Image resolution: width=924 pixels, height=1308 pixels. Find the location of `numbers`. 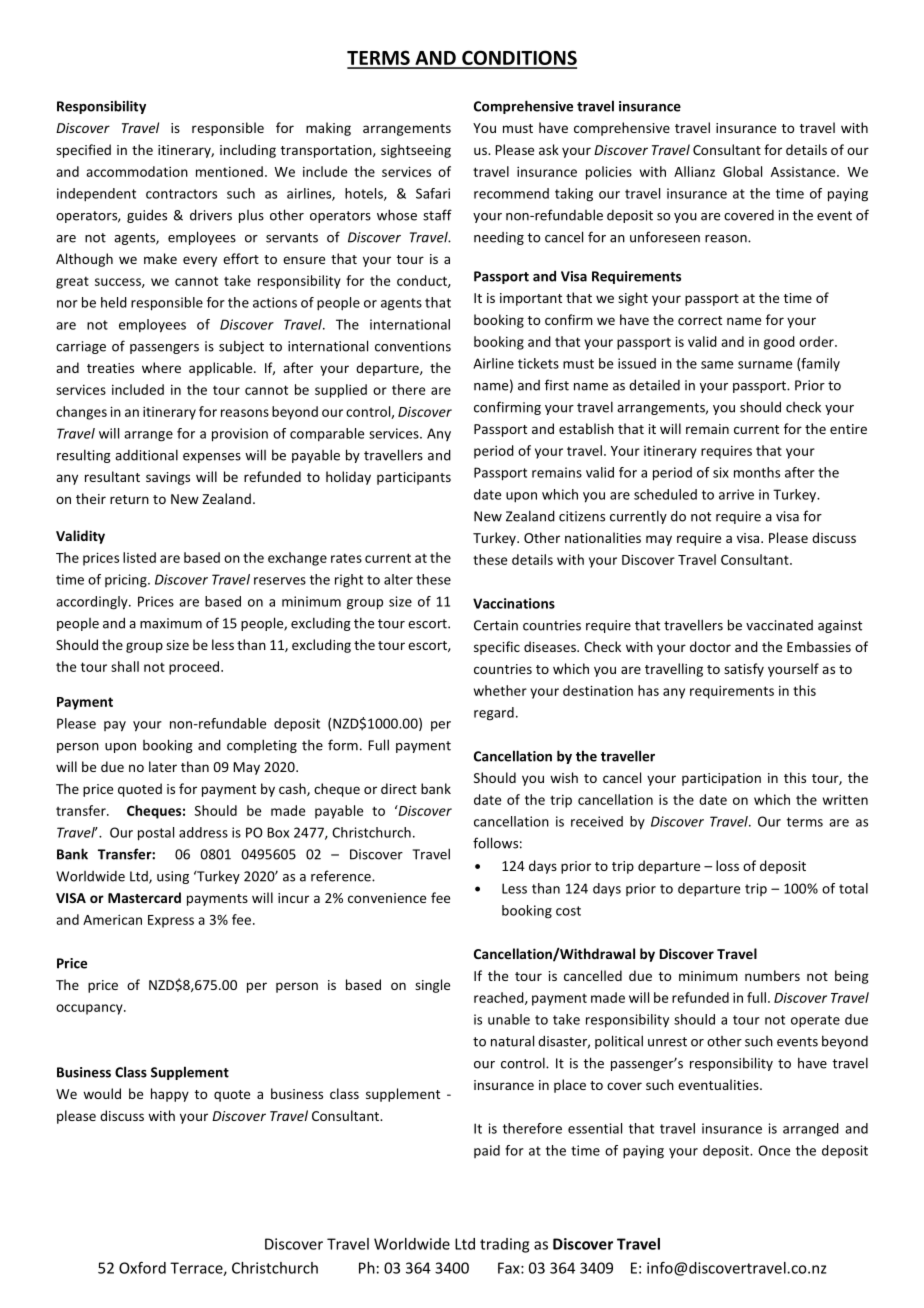

numbers is located at coordinates (772, 975).
